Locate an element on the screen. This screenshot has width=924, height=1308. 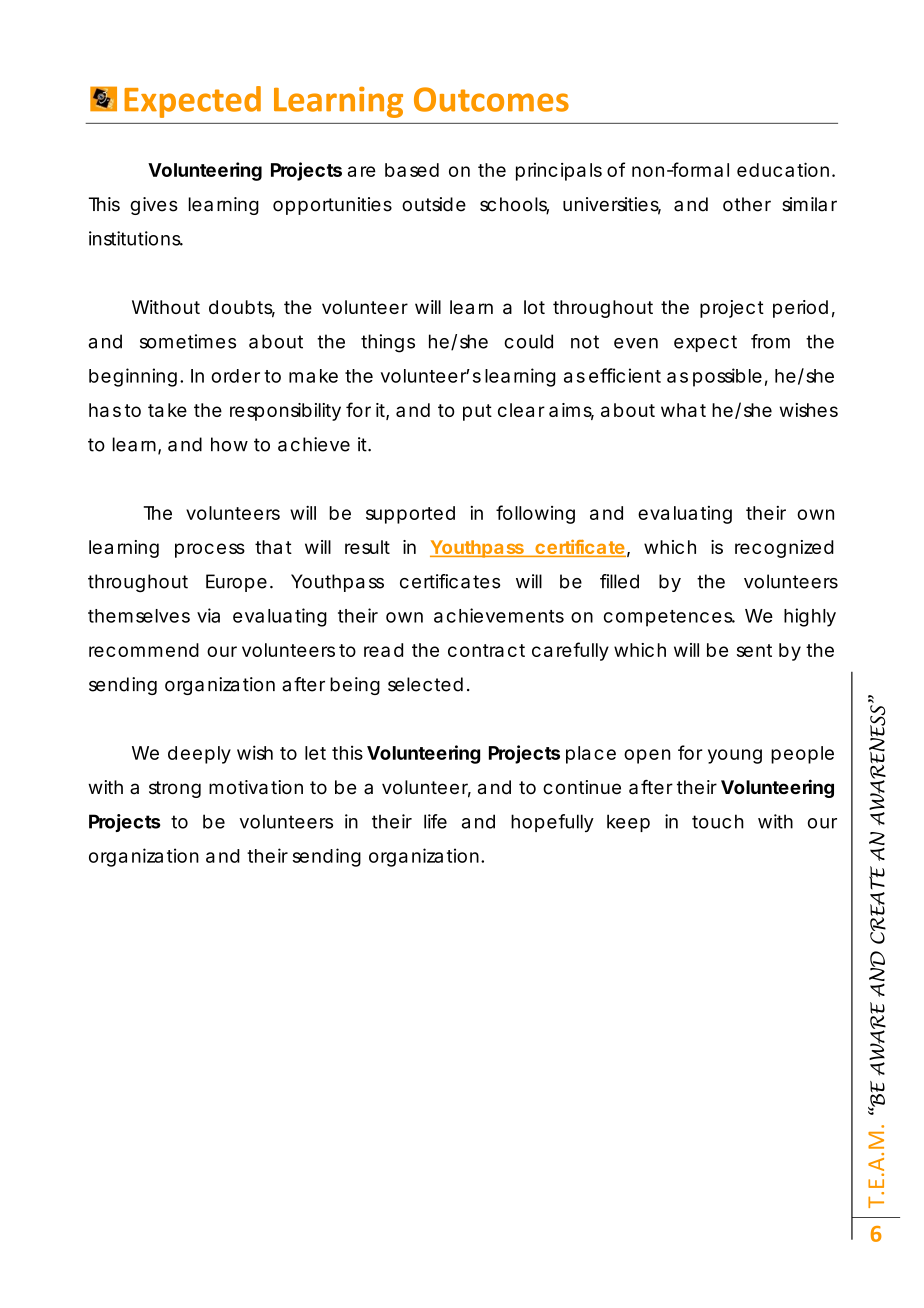
education is located at coordinates (783, 169).
